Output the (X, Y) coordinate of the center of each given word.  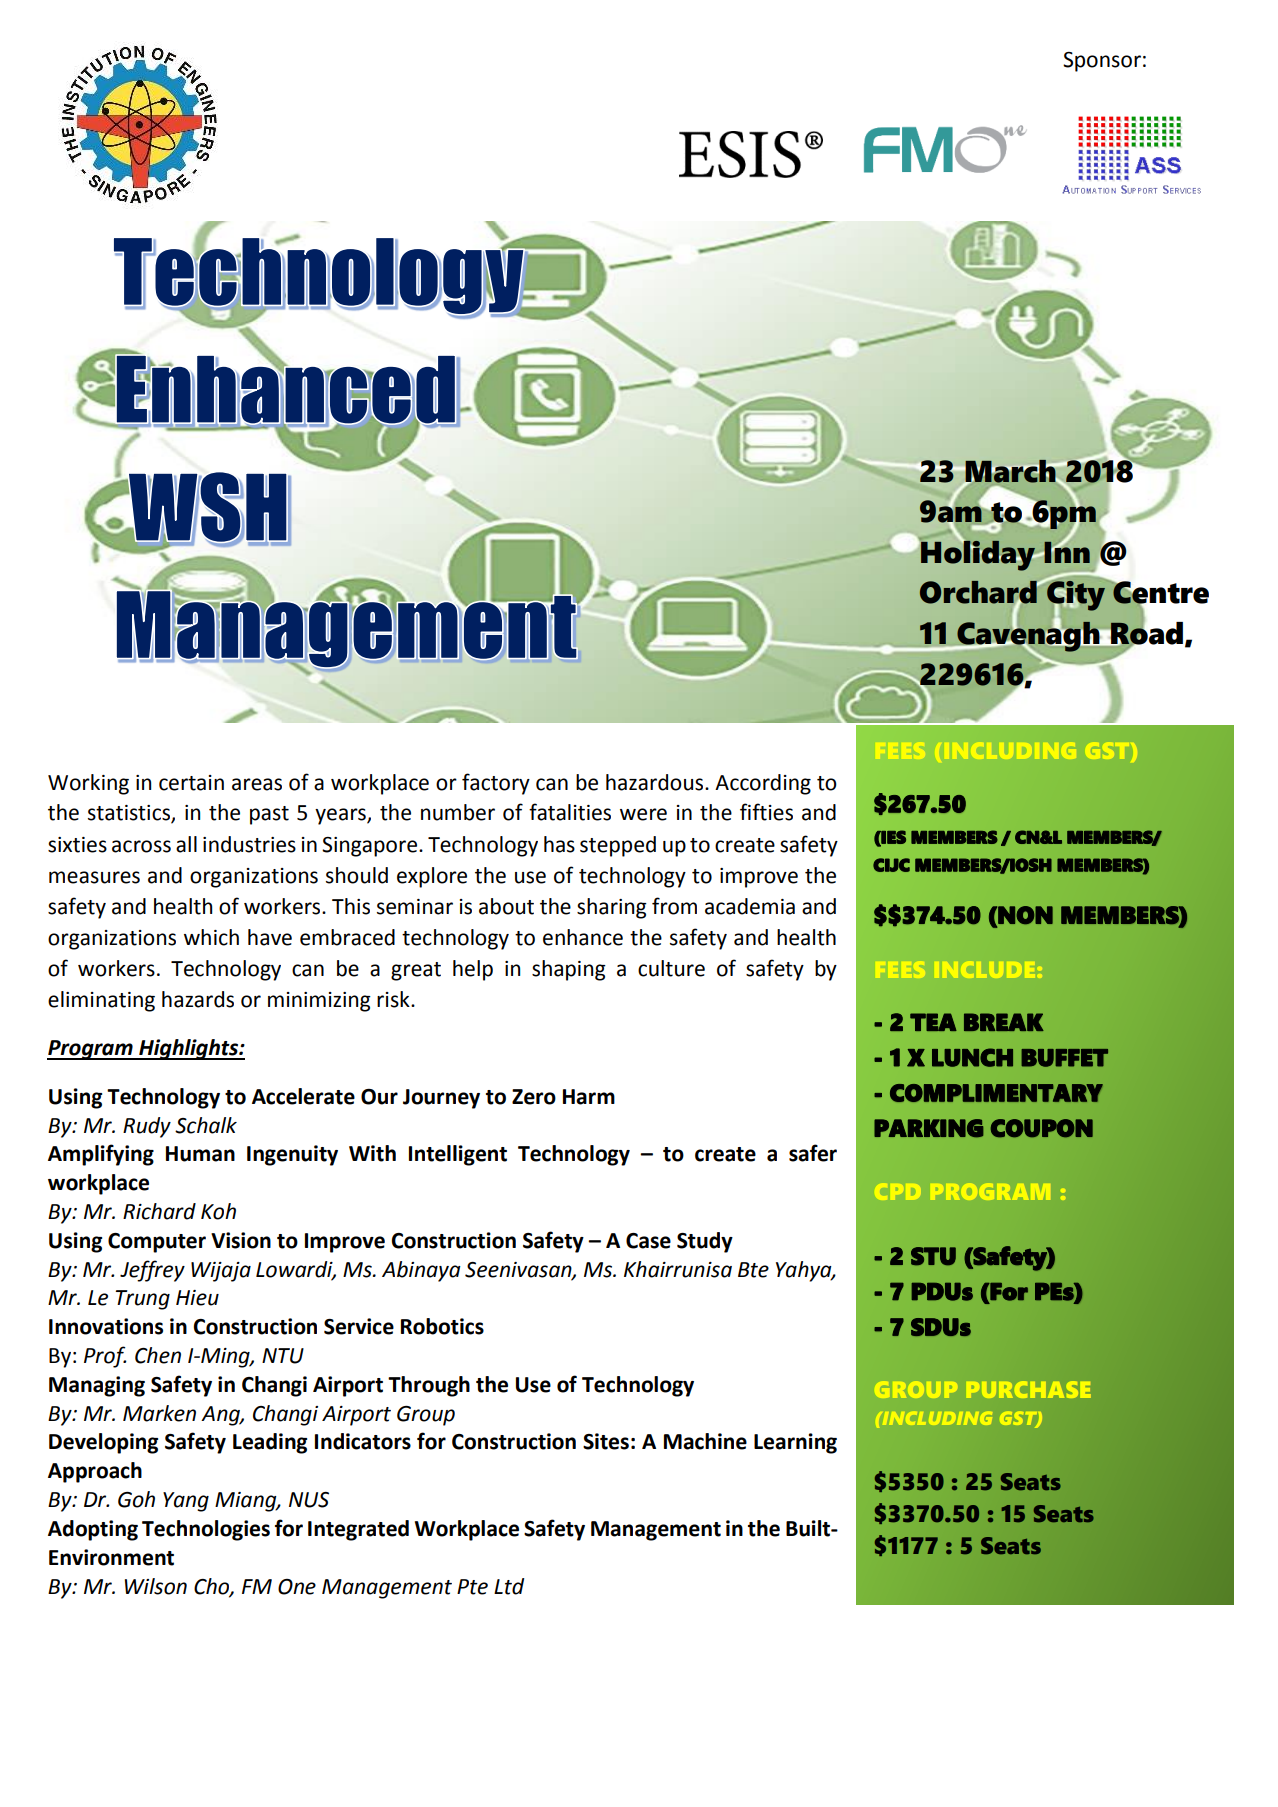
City (1075, 596)
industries (249, 844)
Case (648, 1241)
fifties (766, 812)
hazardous (656, 782)
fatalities (570, 812)
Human (200, 1154)
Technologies (206, 1530)
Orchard (979, 593)
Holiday (979, 554)
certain (191, 783)
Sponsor (1102, 62)
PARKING (929, 1128)
